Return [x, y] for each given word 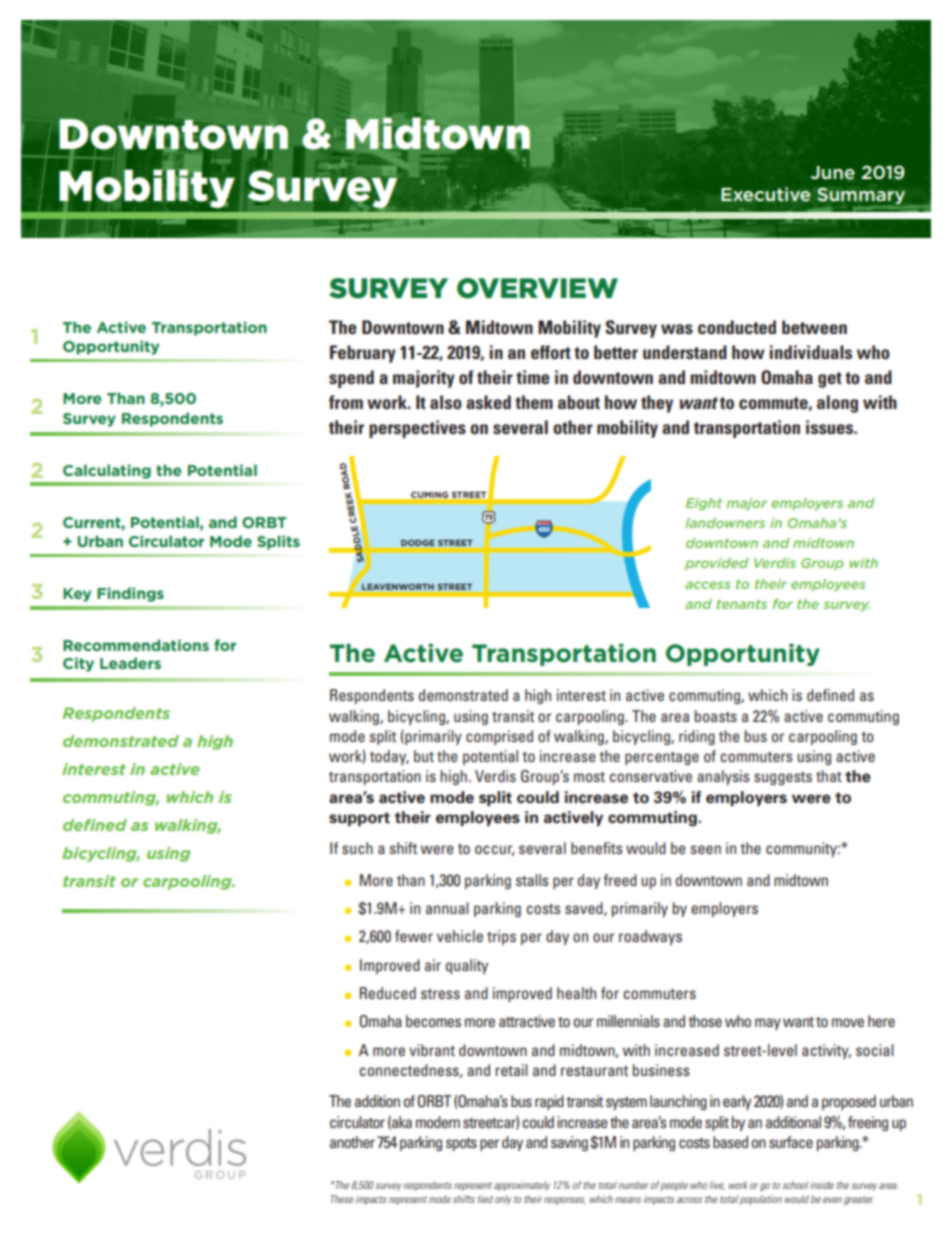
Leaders [130, 663]
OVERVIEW [537, 288]
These [342, 1199]
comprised [499, 737]
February [363, 354]
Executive [766, 194]
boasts [716, 716]
